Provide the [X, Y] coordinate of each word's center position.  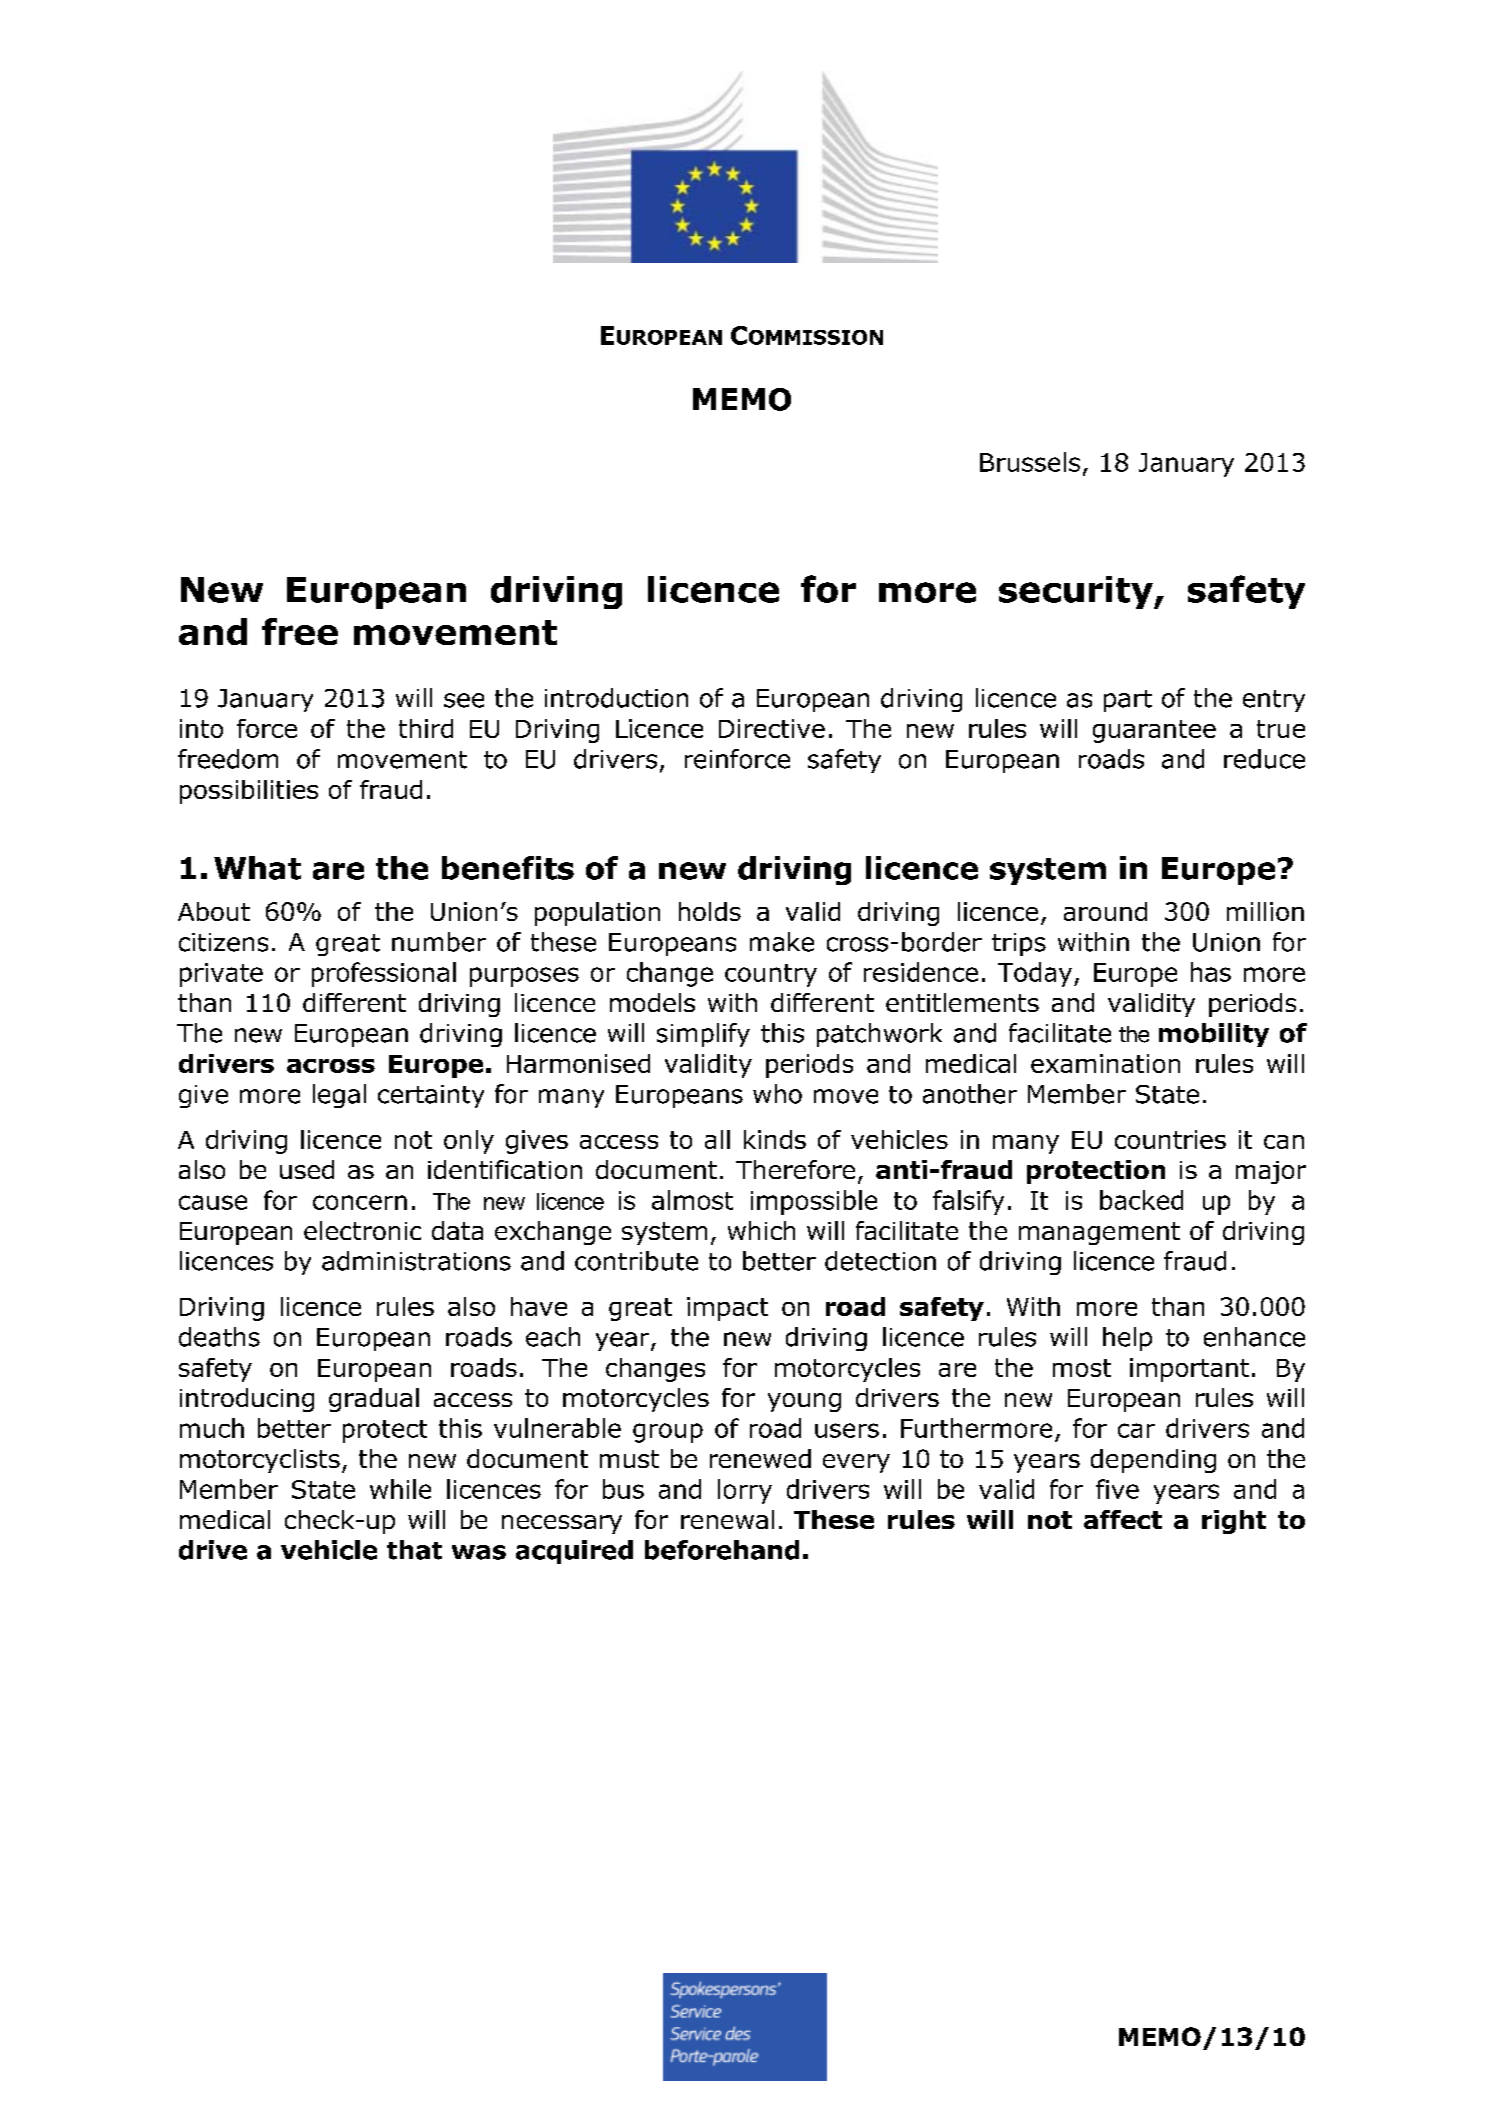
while [400, 1489]
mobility [1214, 1035]
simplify [703, 1035]
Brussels [1030, 462]
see [464, 700]
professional [384, 974]
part [1128, 701]
